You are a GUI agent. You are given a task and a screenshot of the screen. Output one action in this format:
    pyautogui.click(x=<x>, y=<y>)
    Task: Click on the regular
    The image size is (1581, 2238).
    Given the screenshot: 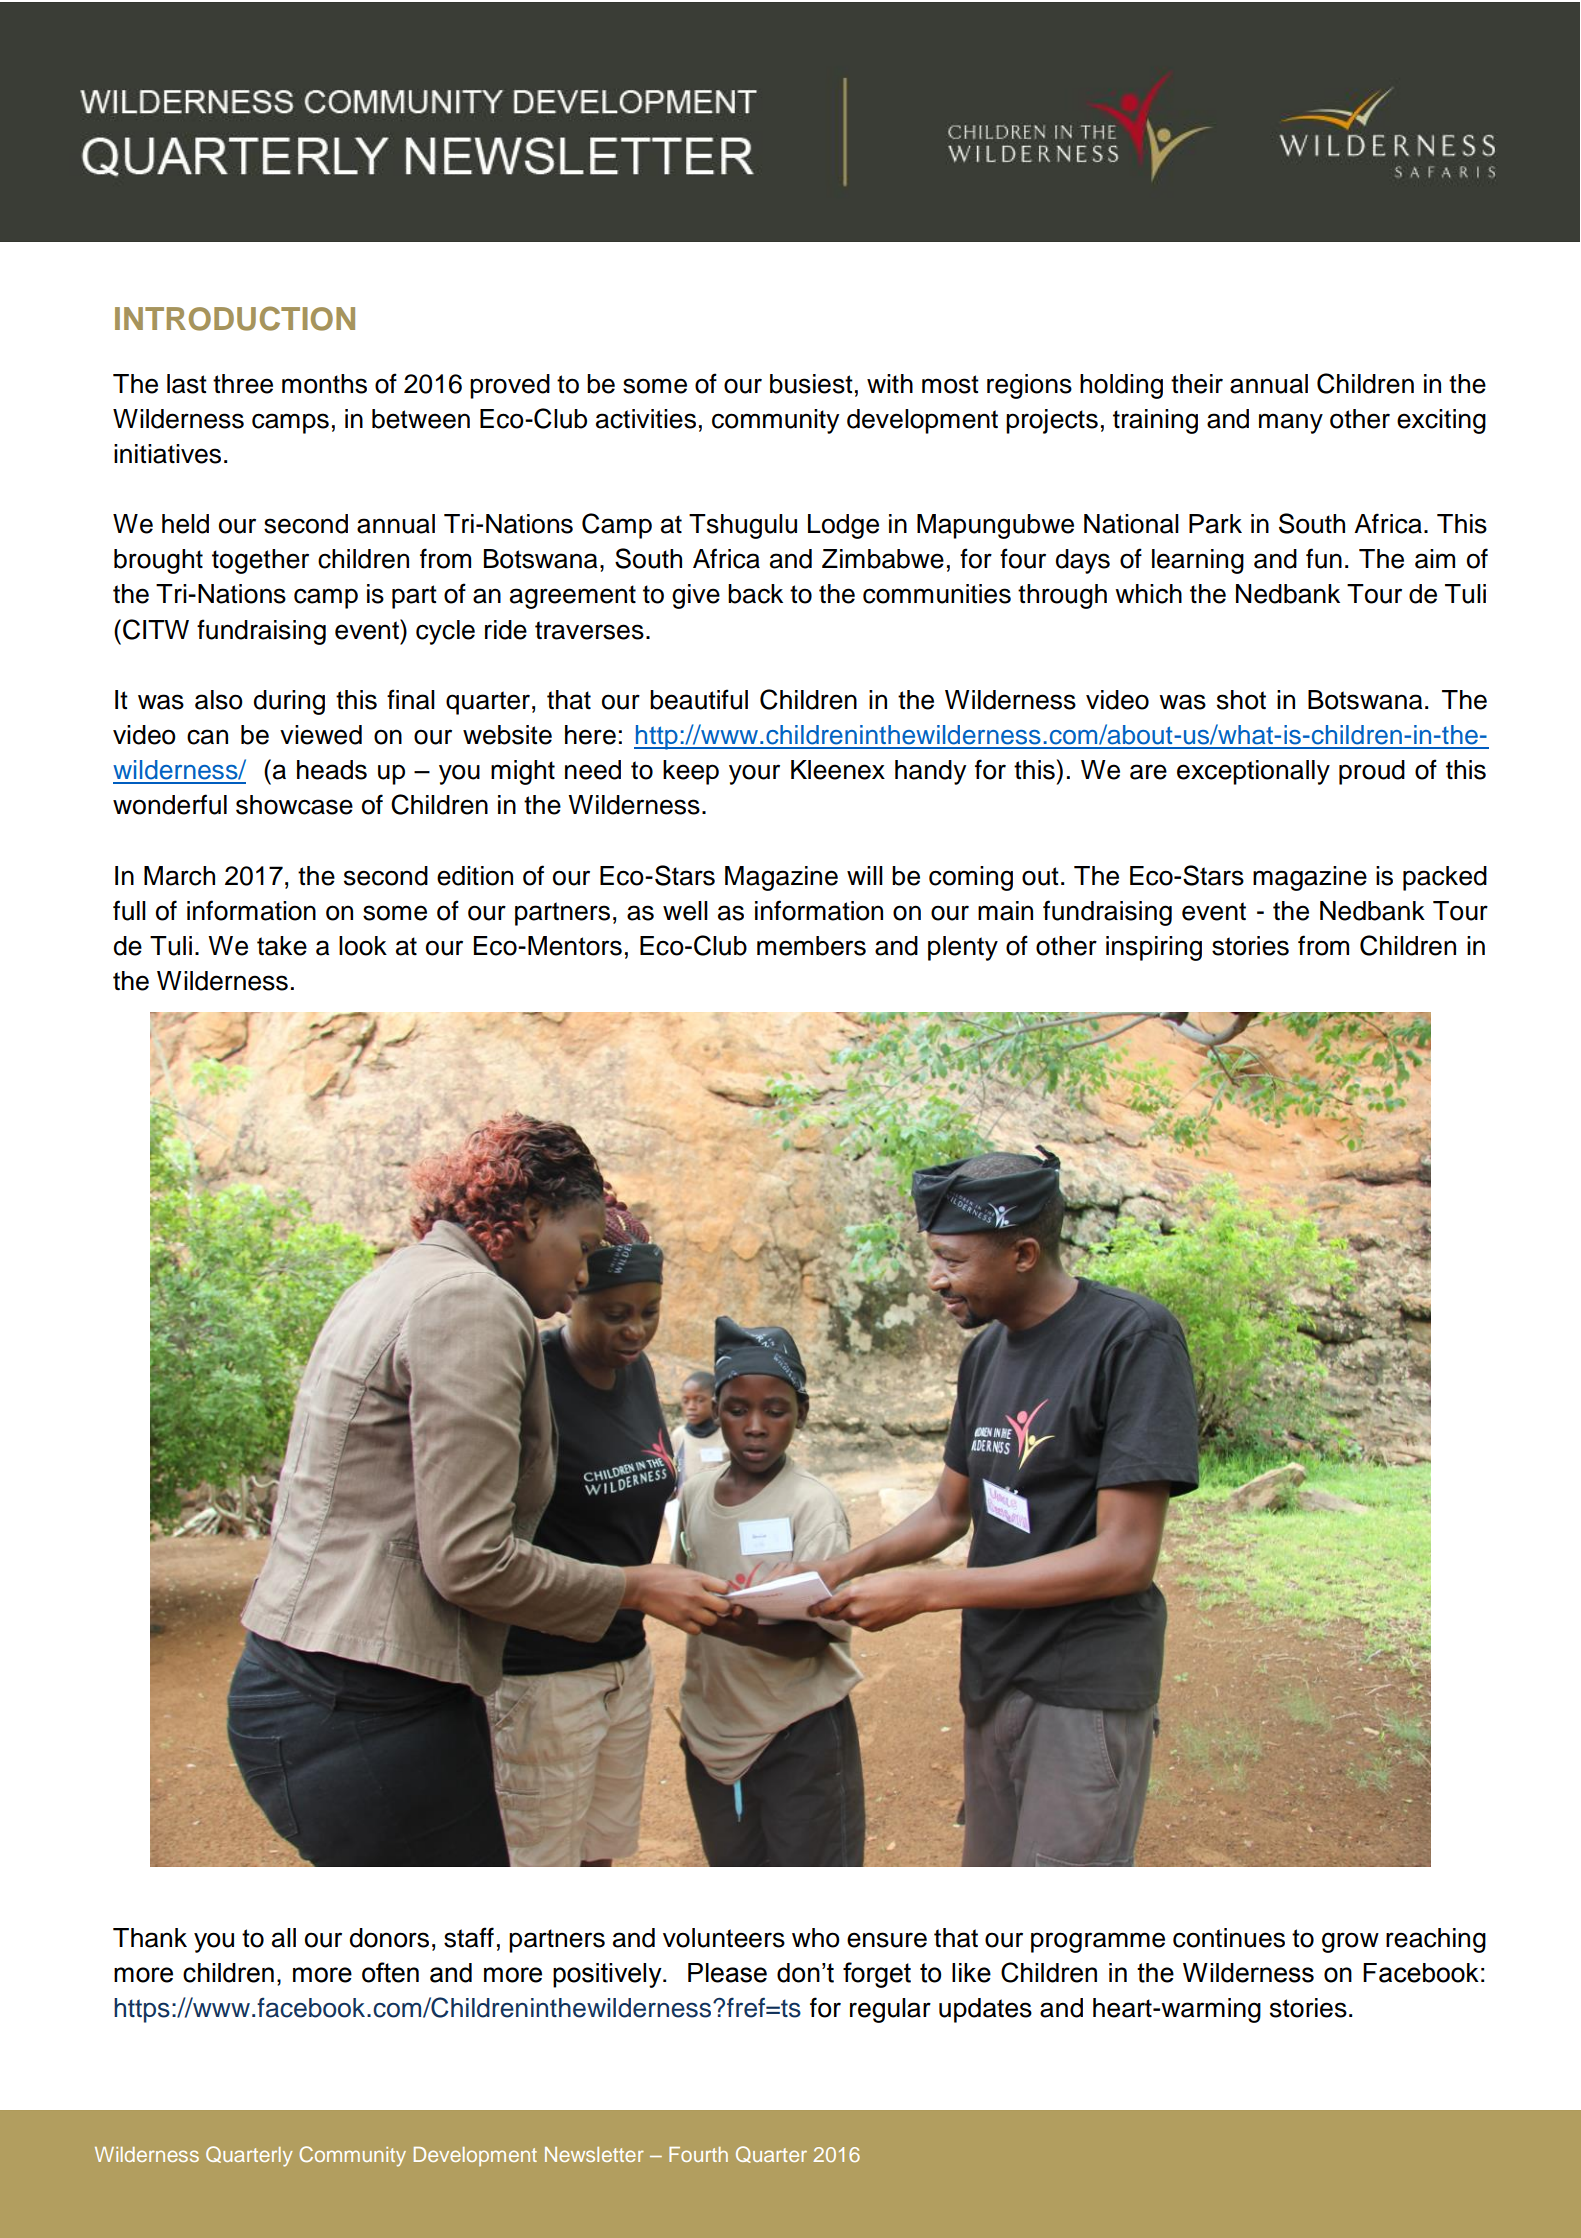 What is the action you would take?
    pyautogui.click(x=890, y=2010)
